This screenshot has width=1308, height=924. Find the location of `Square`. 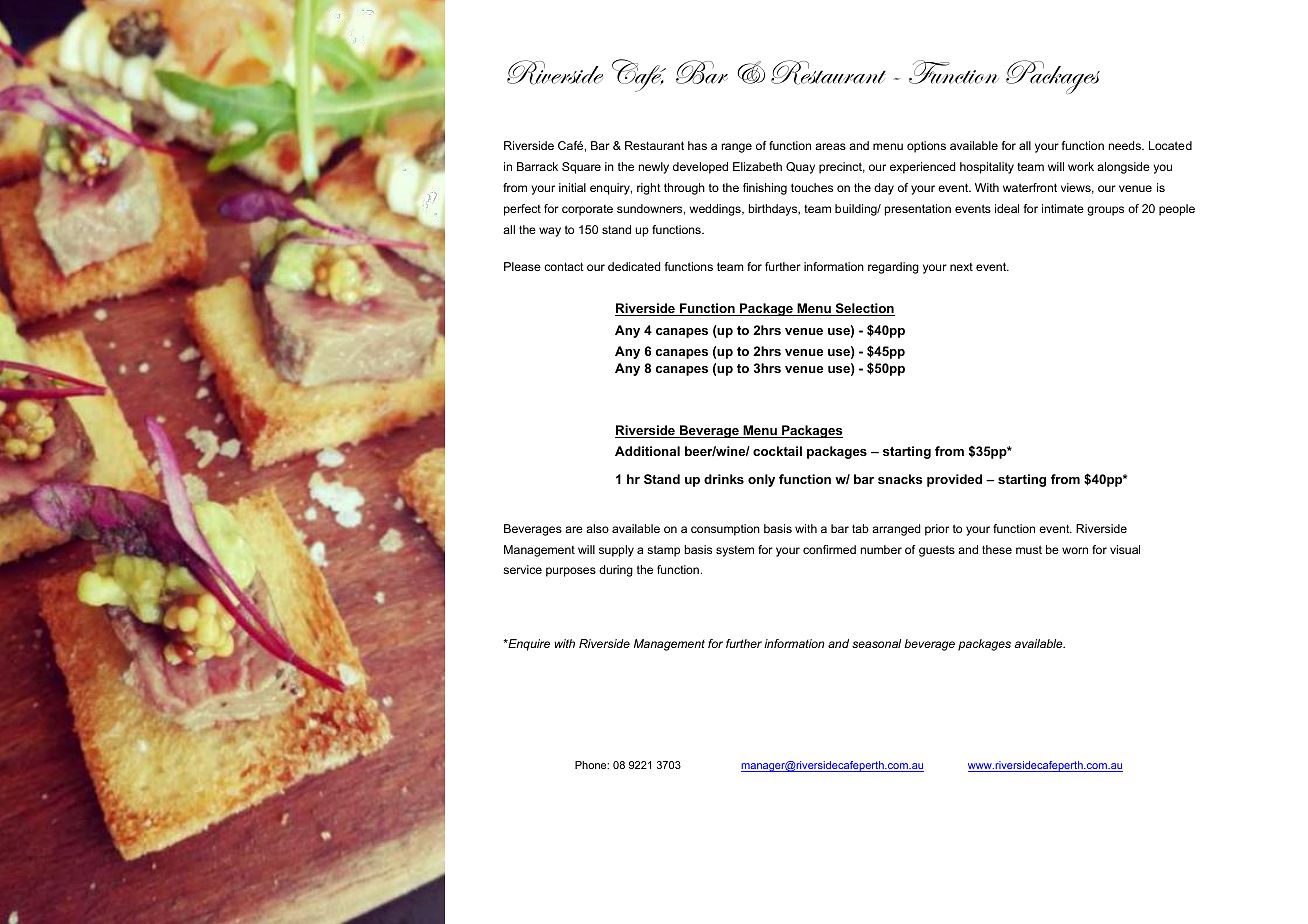

Square is located at coordinates (581, 168).
